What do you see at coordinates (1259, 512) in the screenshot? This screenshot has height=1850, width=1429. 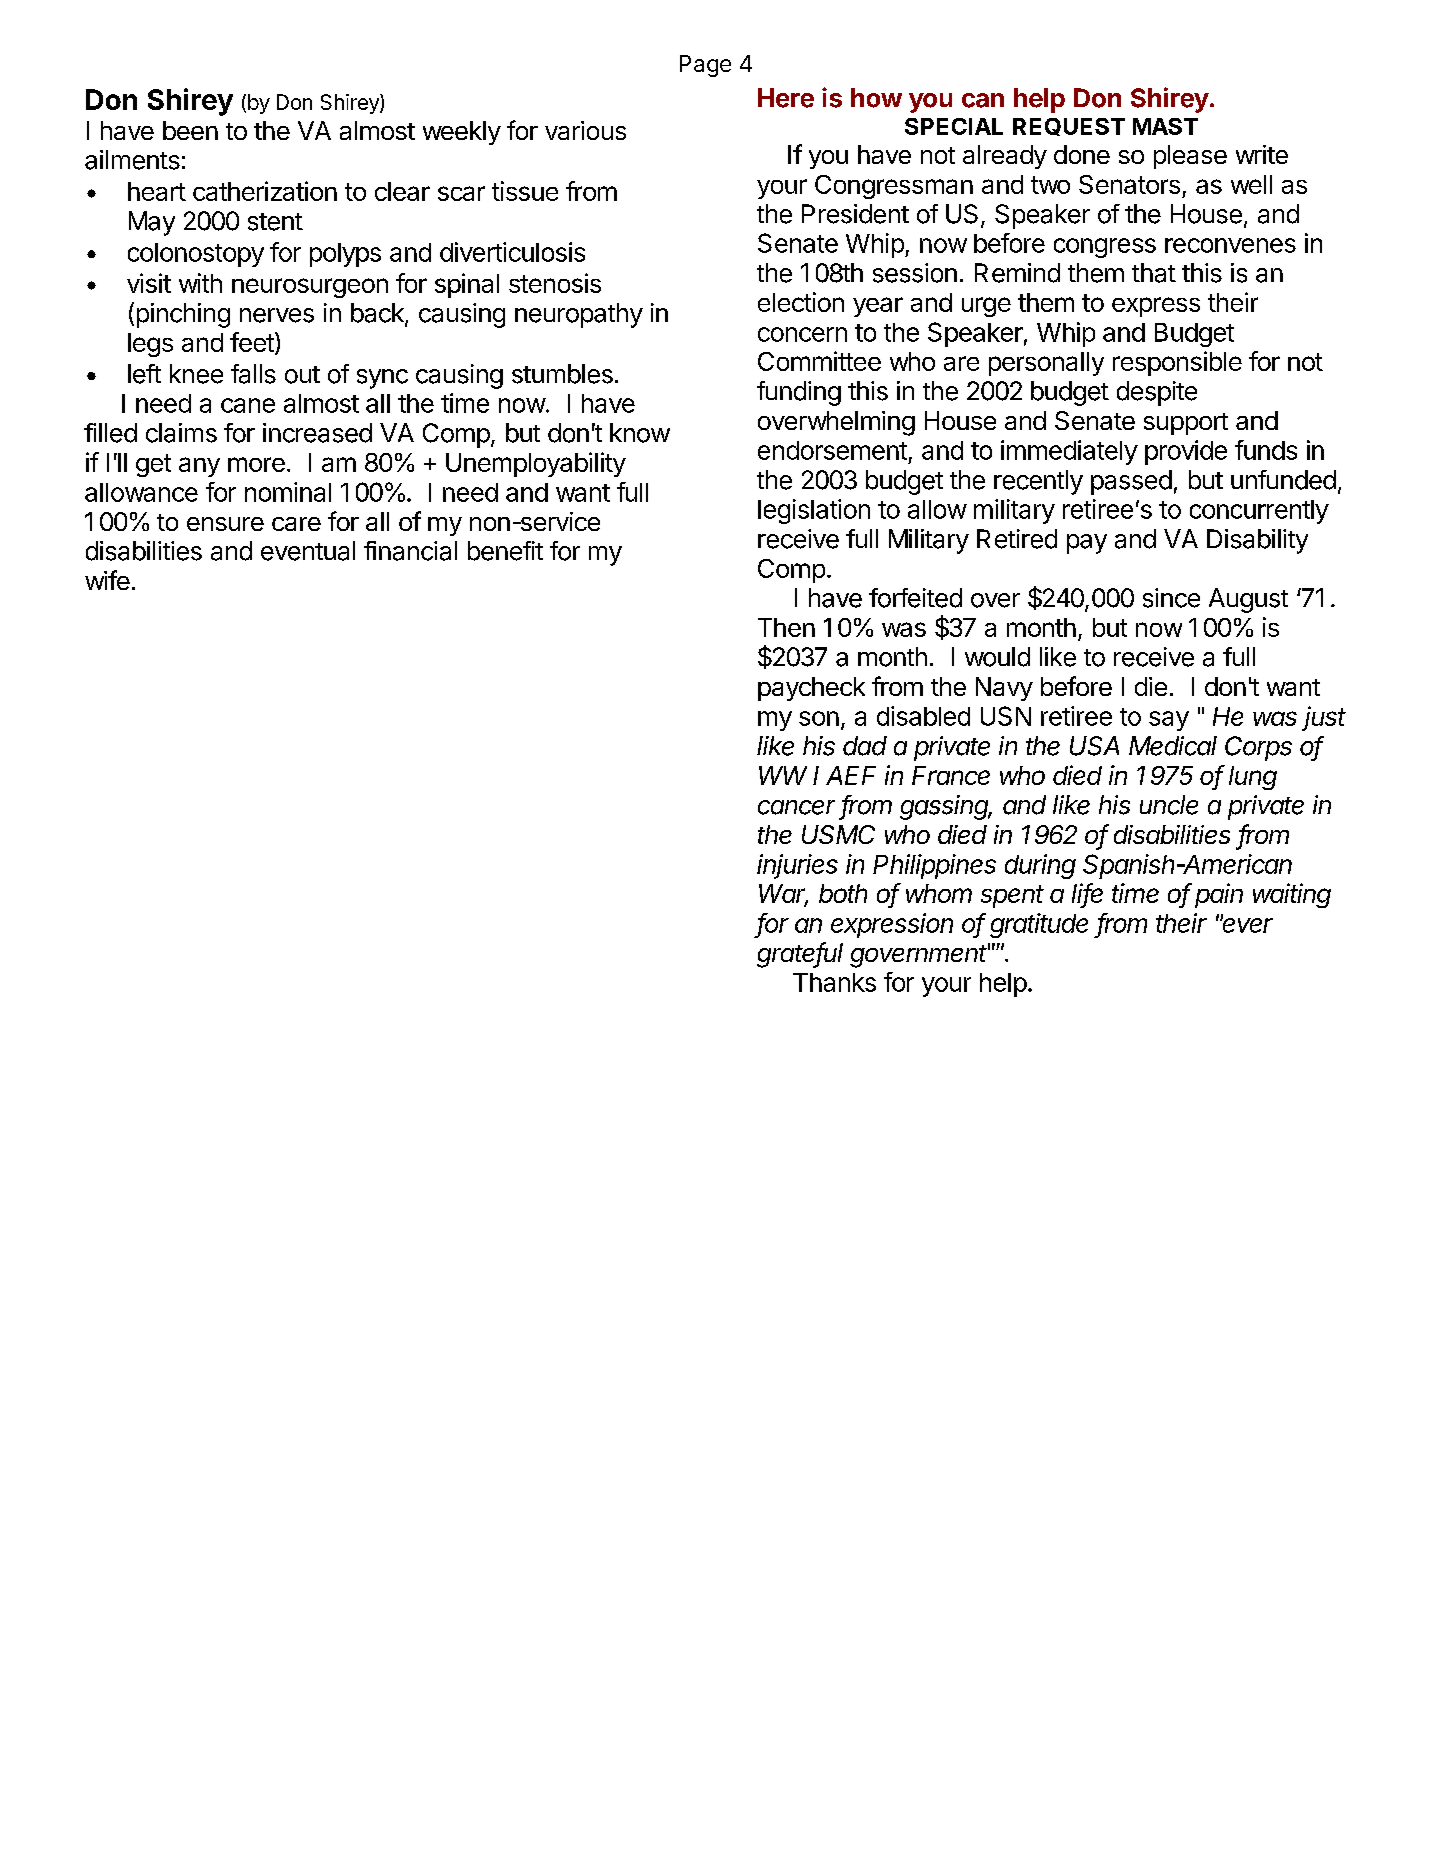 I see `concurrently` at bounding box center [1259, 512].
